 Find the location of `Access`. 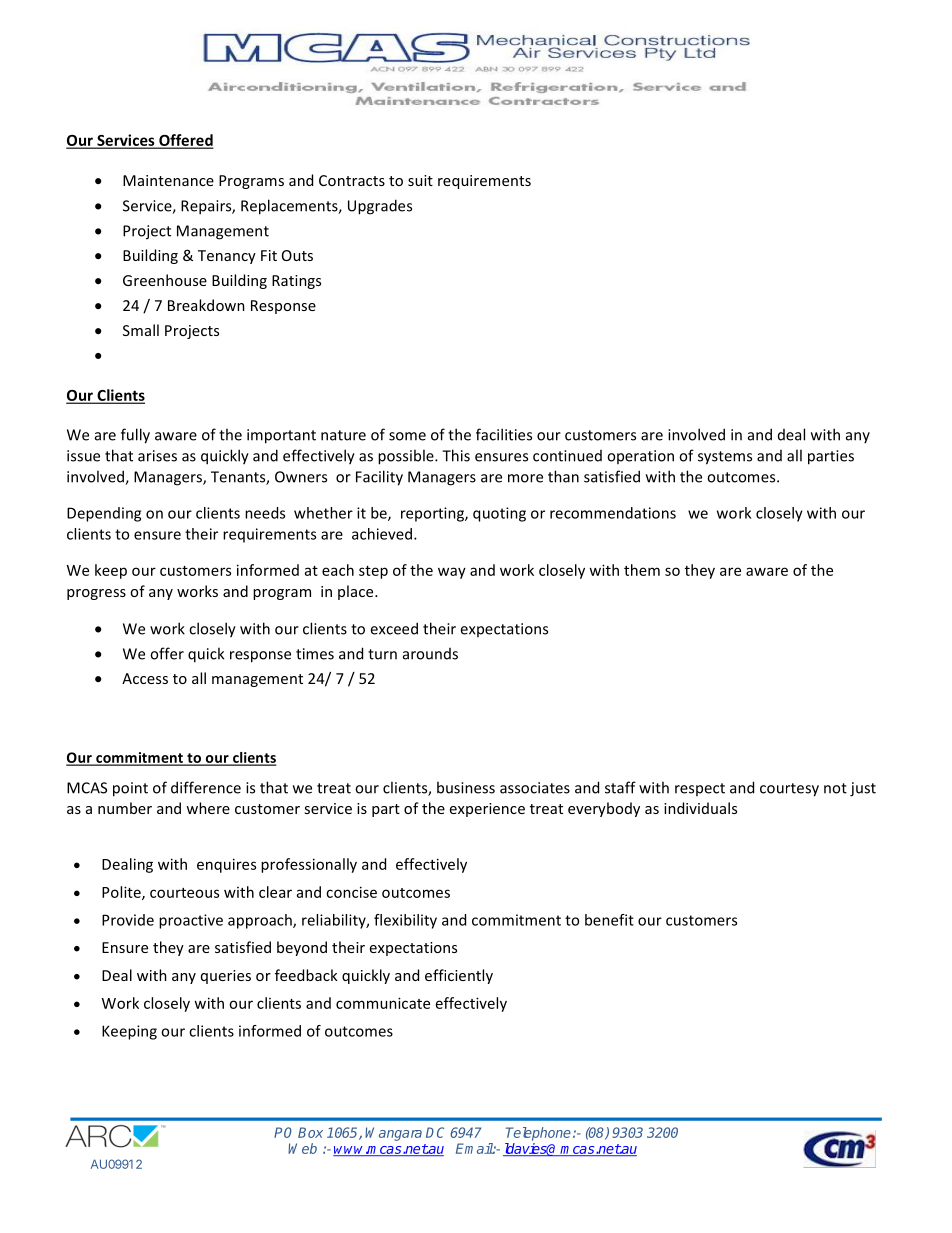

Access is located at coordinates (145, 678).
